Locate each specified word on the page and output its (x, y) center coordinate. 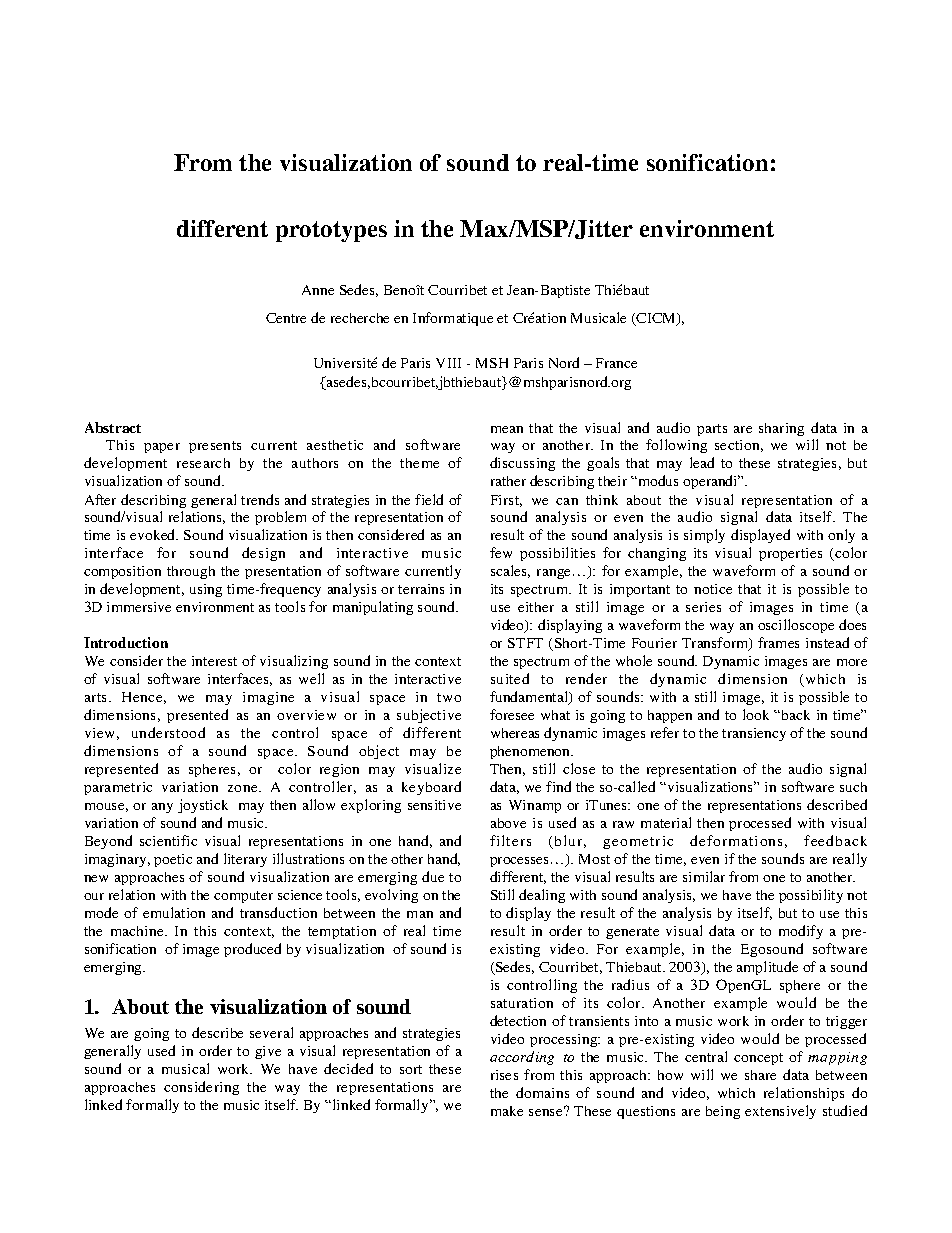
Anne (318, 290)
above (508, 823)
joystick (203, 806)
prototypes (331, 231)
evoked (154, 534)
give (268, 1052)
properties (790, 554)
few (501, 552)
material (666, 822)
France (616, 363)
